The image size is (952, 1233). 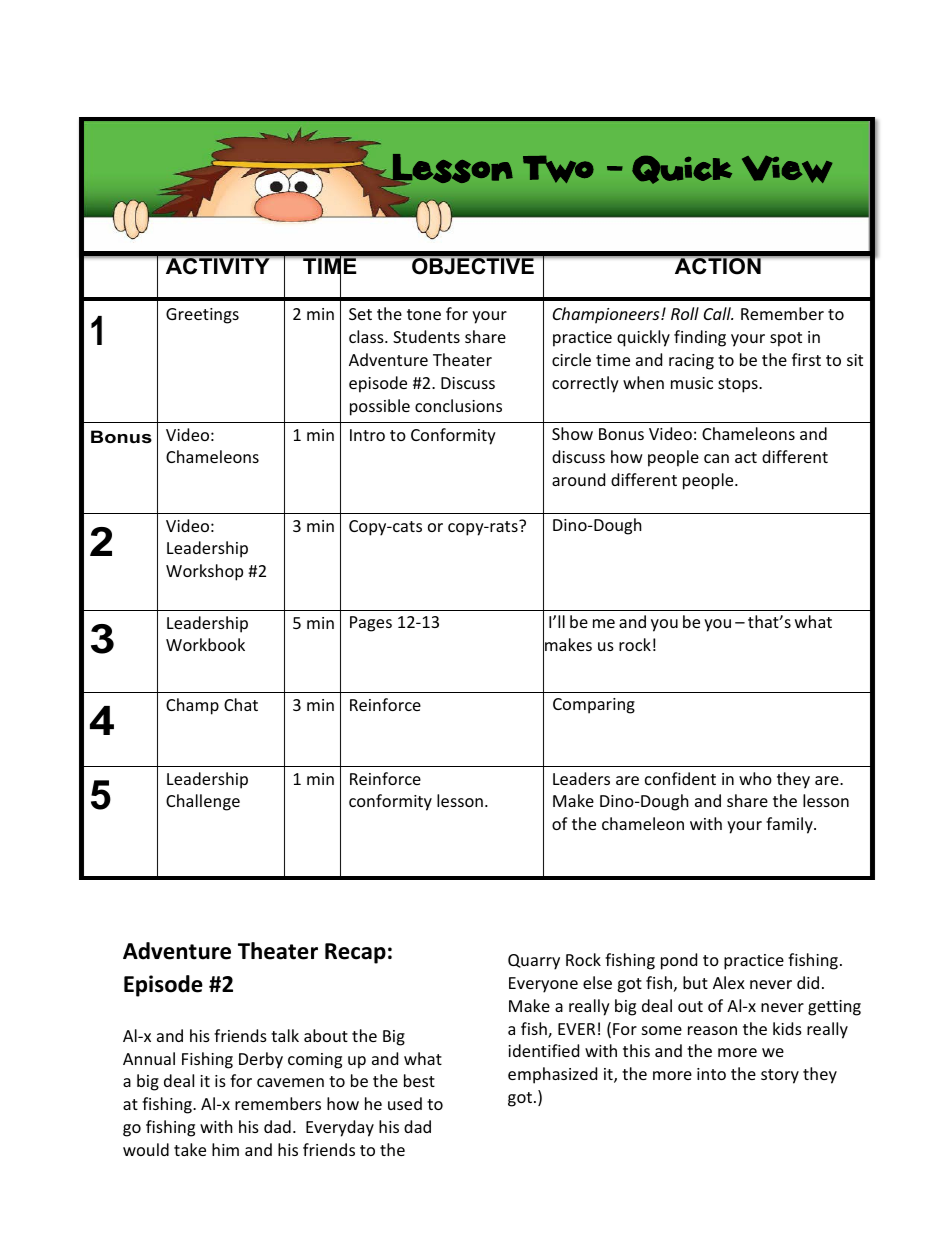 I want to click on who, so click(x=755, y=778).
